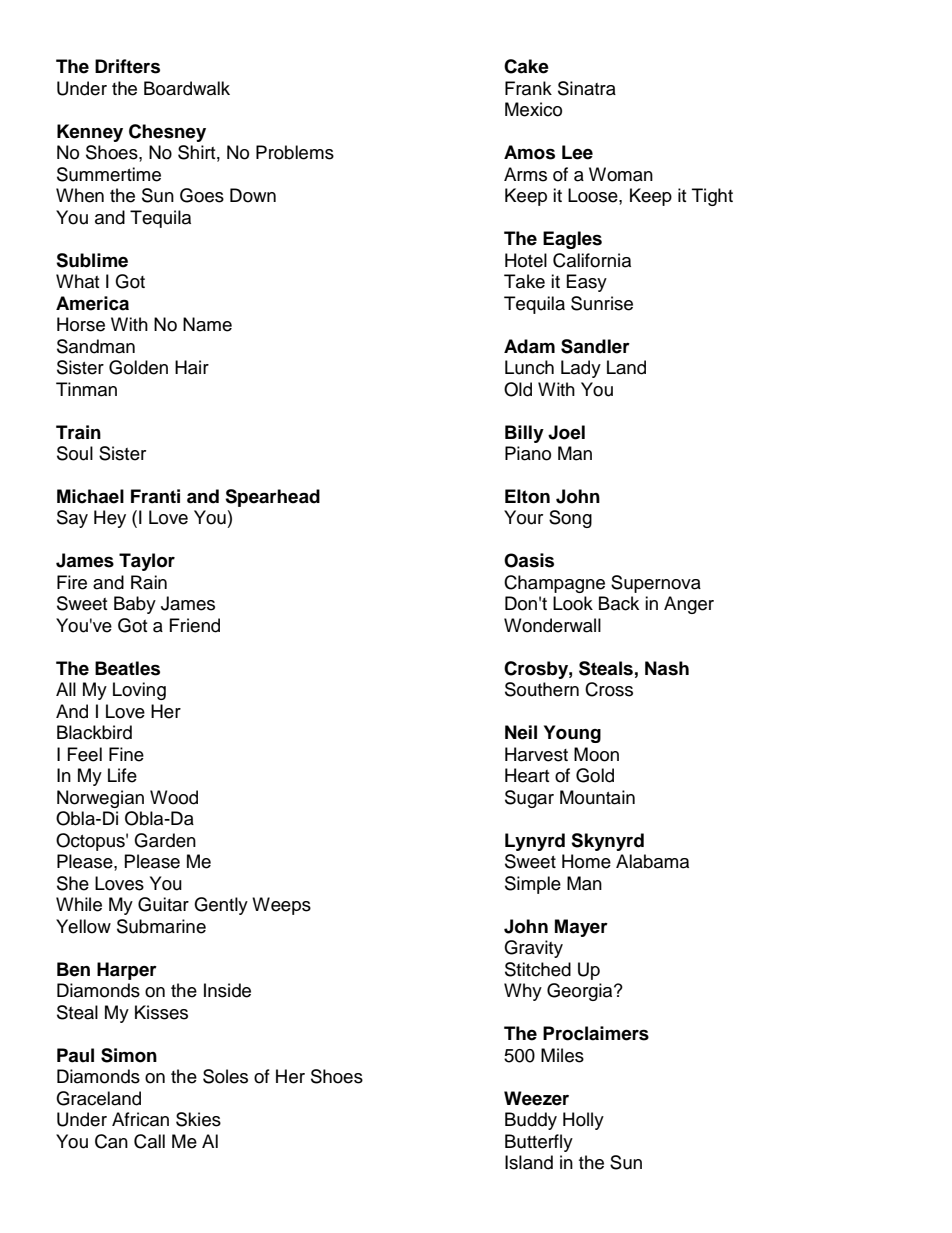 The height and width of the screenshot is (1233, 952). Describe the element at coordinates (529, 560) in the screenshot. I see `Oasis` at that location.
